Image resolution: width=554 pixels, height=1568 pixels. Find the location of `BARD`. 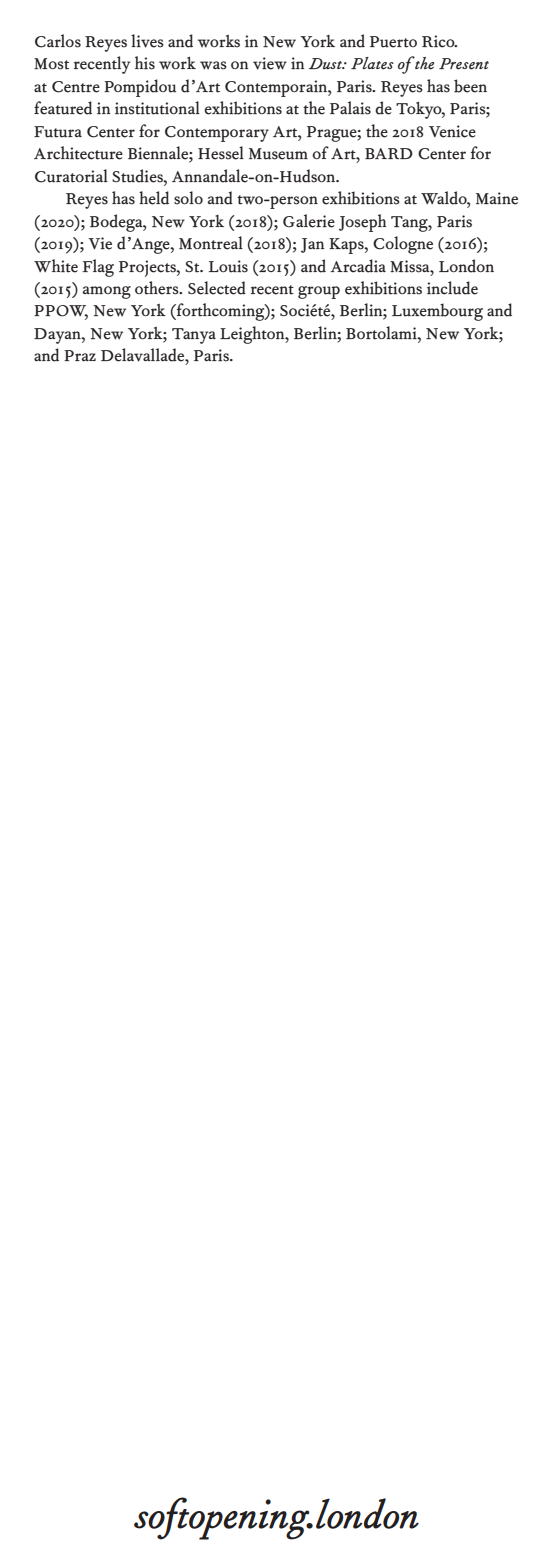

BARD is located at coordinates (389, 153).
